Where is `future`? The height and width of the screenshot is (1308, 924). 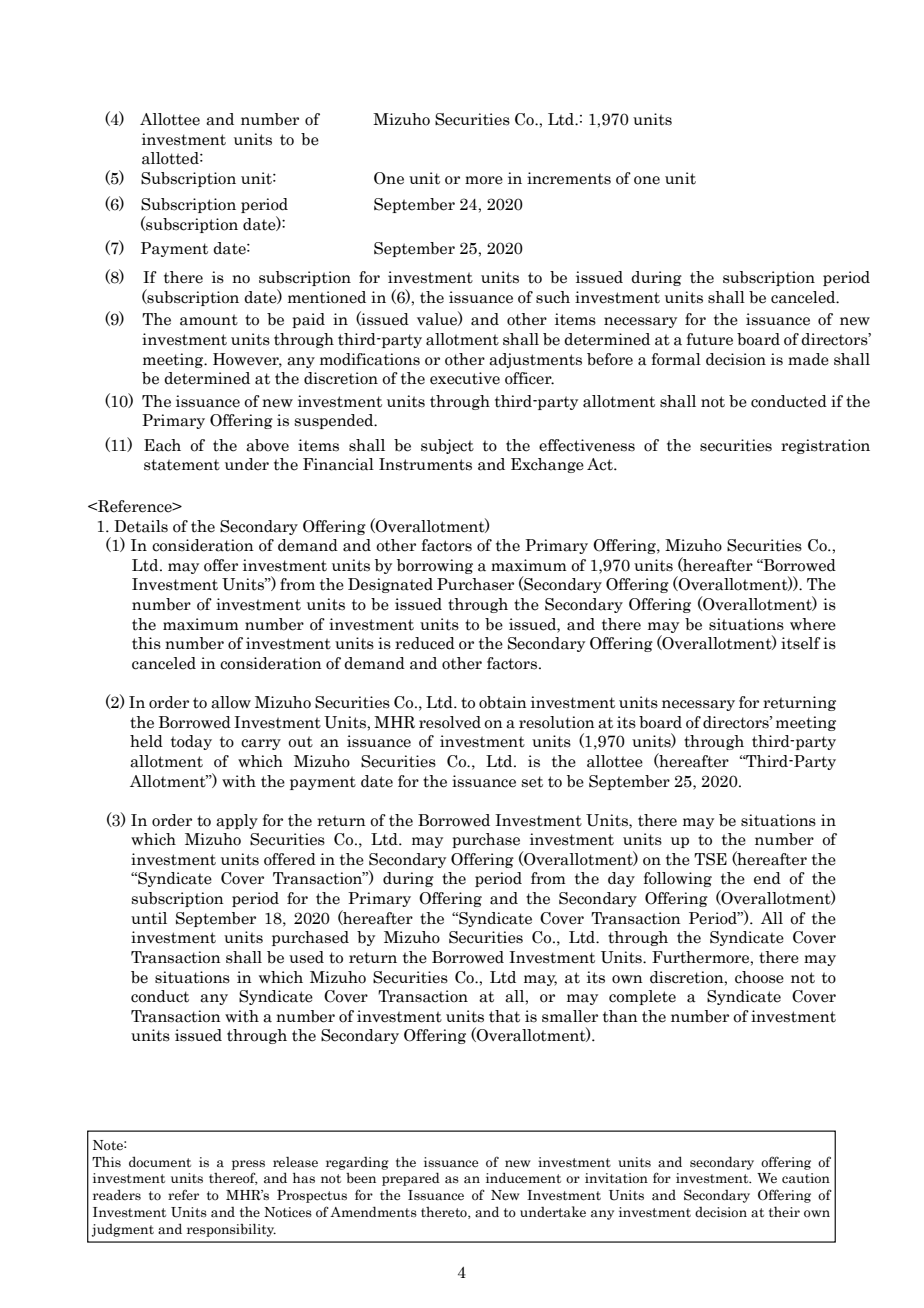 future is located at coordinates (710, 339).
